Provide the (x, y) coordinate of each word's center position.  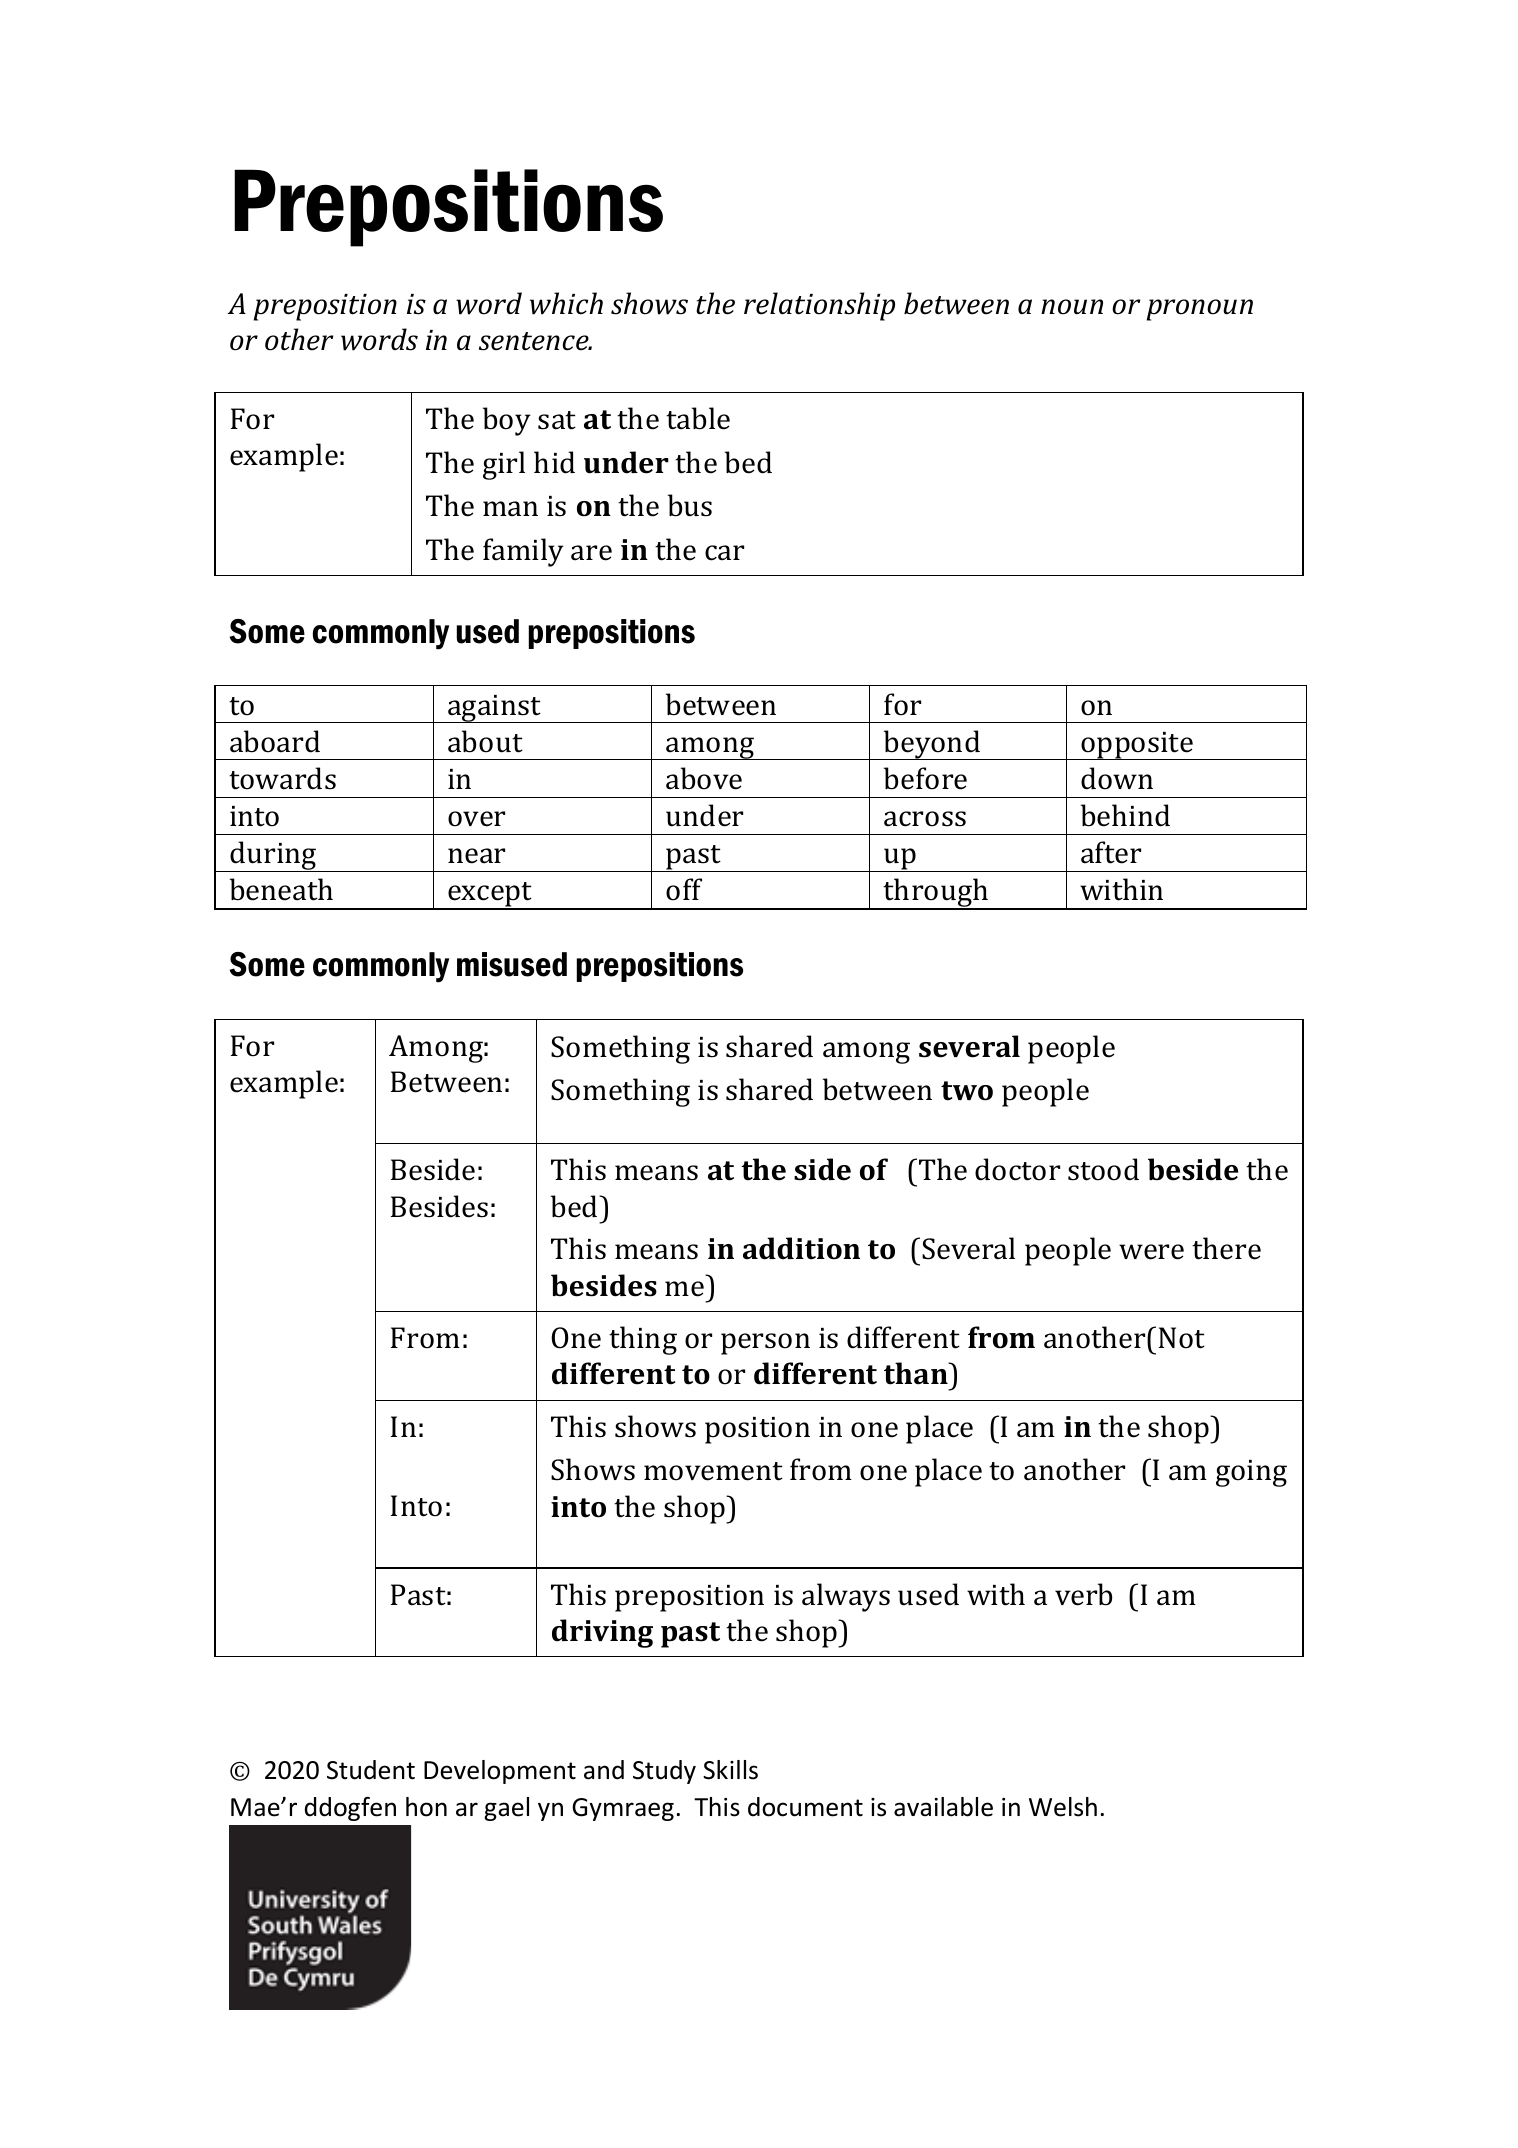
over (476, 819)
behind (1125, 815)
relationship (819, 306)
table (698, 418)
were (1151, 1252)
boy (507, 421)
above (704, 778)
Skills (730, 1770)
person (765, 1344)
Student (371, 1770)
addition (801, 1248)
